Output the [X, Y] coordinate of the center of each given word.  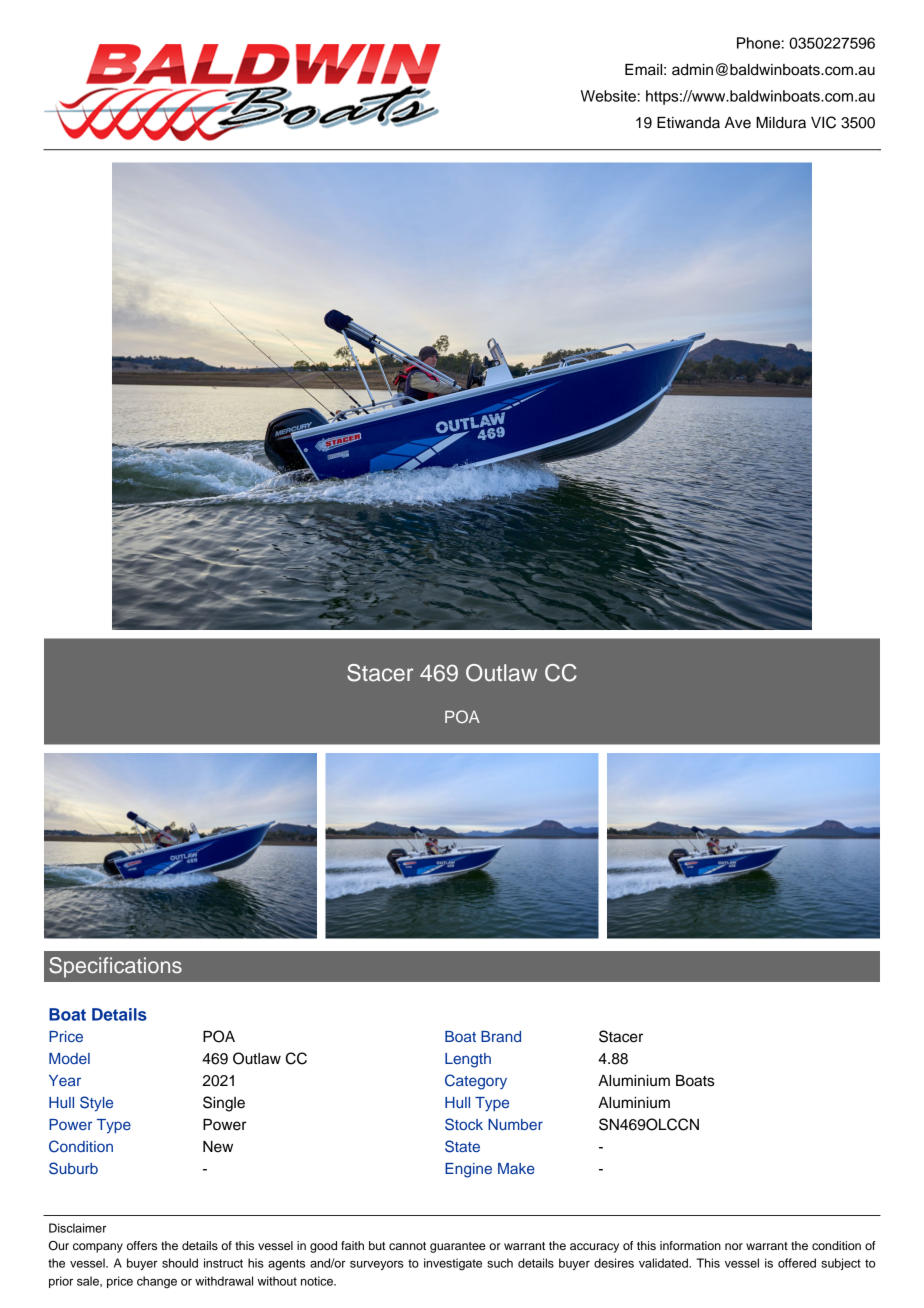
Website [608, 96]
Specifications [115, 967]
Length [468, 1060]
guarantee [458, 1247]
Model [69, 1058]
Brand [501, 1036]
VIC [823, 122]
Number [515, 1124]
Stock [464, 1124]
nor [734, 1246]
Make [516, 1168]
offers [142, 1245]
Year [65, 1080]
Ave [738, 123]
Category [476, 1082]
